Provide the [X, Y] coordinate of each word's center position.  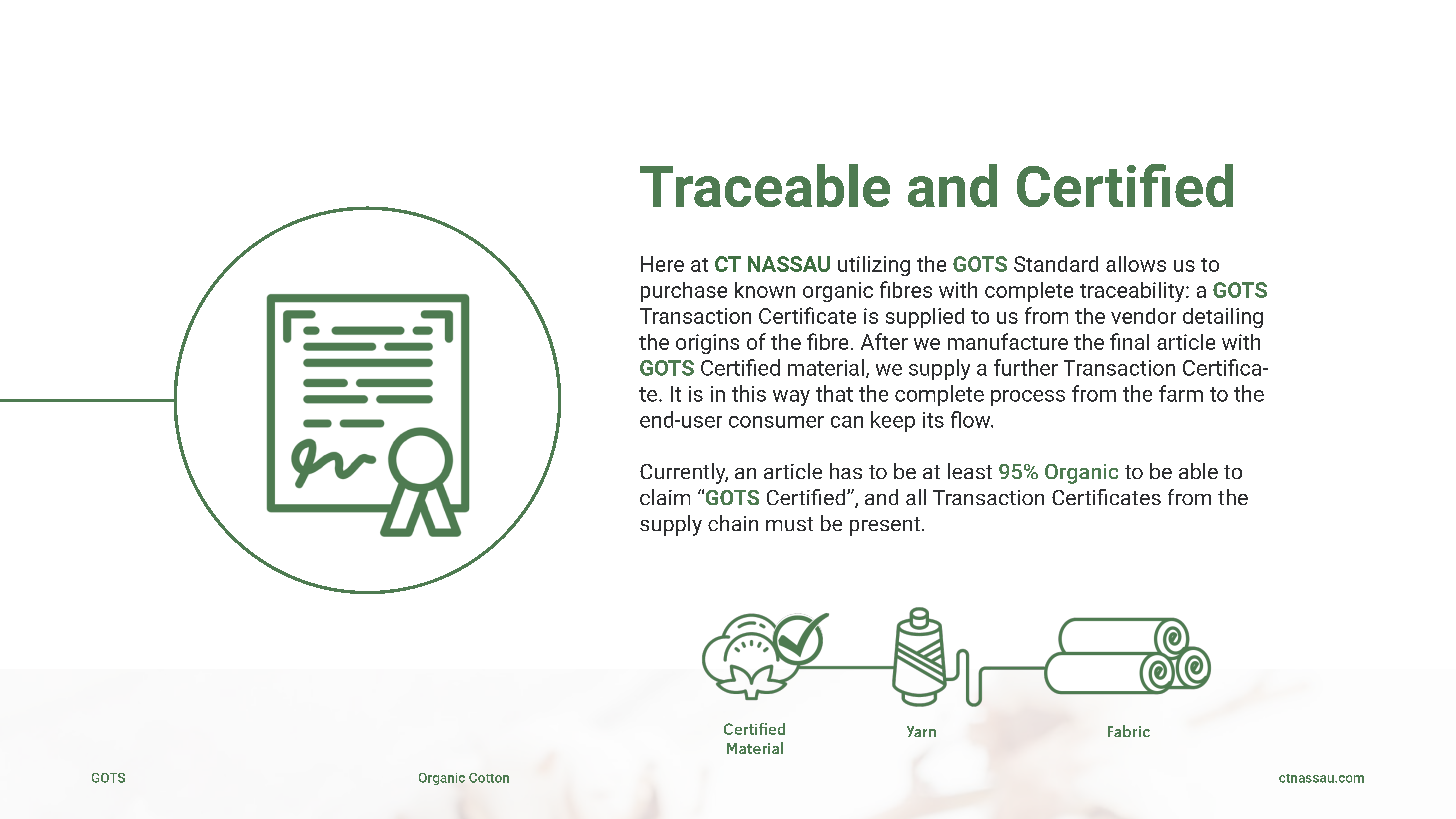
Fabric [1129, 731]
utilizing [874, 266]
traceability [1133, 292]
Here [662, 264]
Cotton [489, 778]
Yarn [921, 731]
